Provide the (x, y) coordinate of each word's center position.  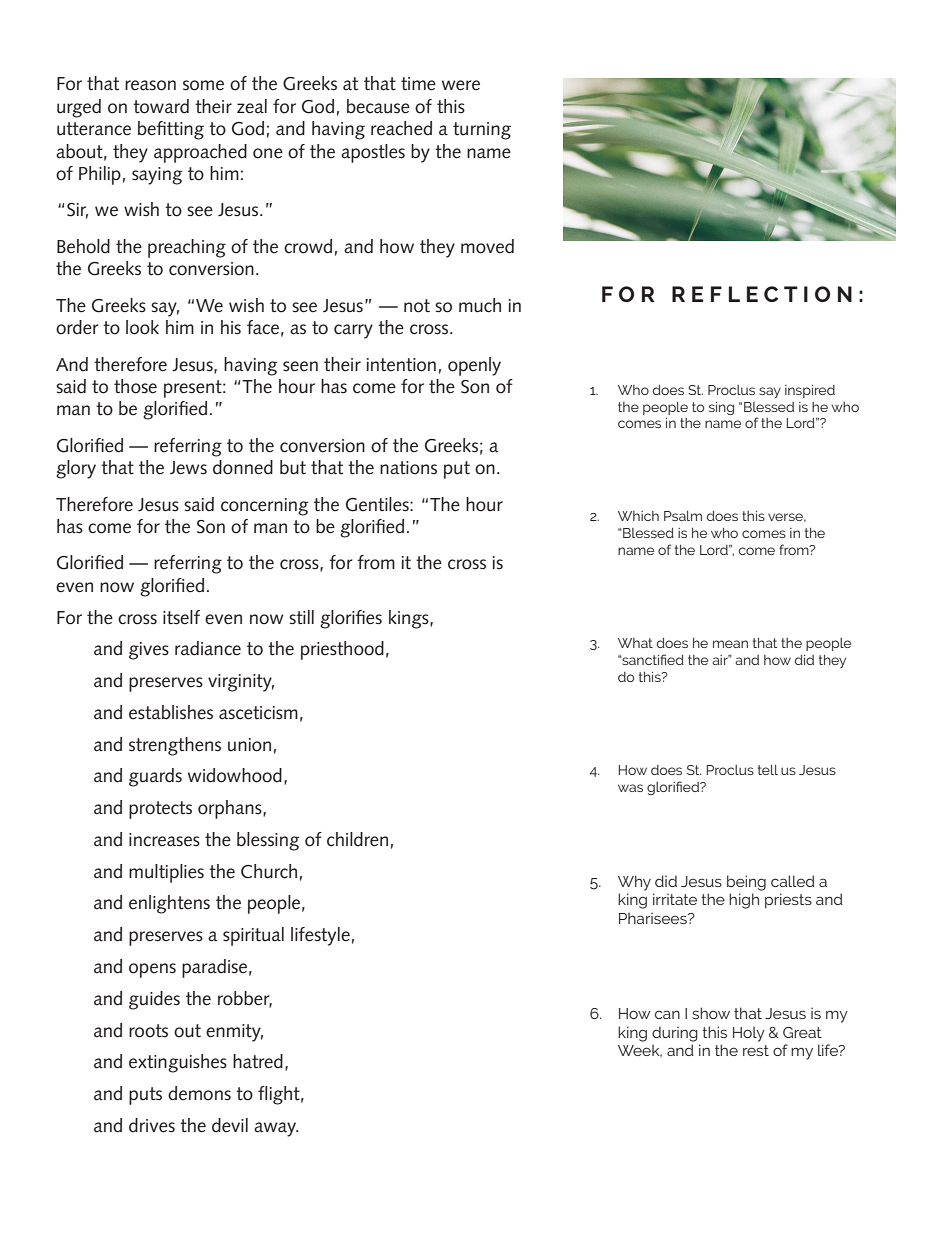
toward (161, 106)
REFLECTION (762, 294)
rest (756, 1050)
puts (145, 1096)
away (276, 1129)
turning (482, 131)
